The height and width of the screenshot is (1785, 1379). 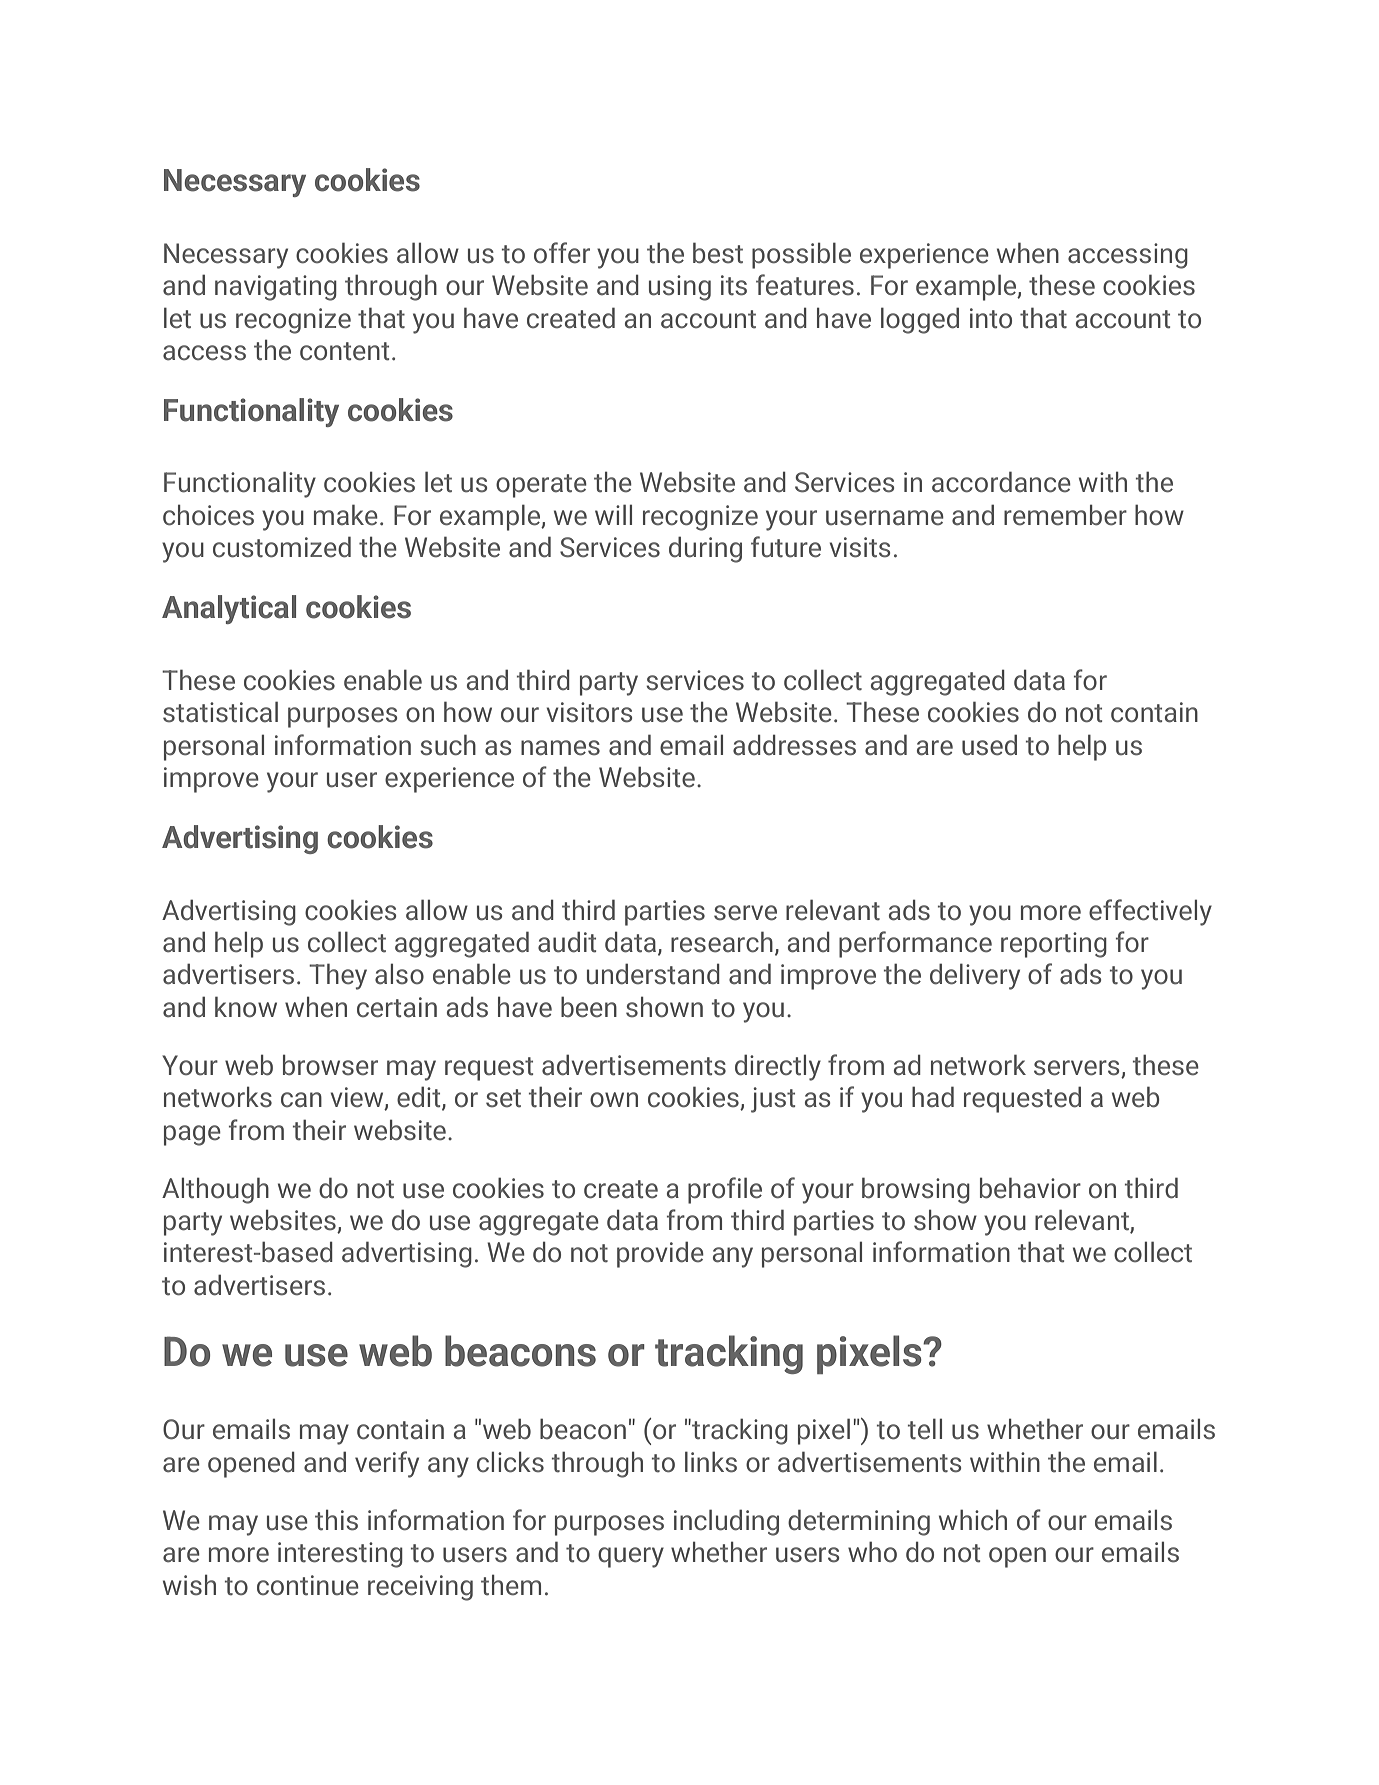 I want to click on navigating, so click(x=276, y=288).
